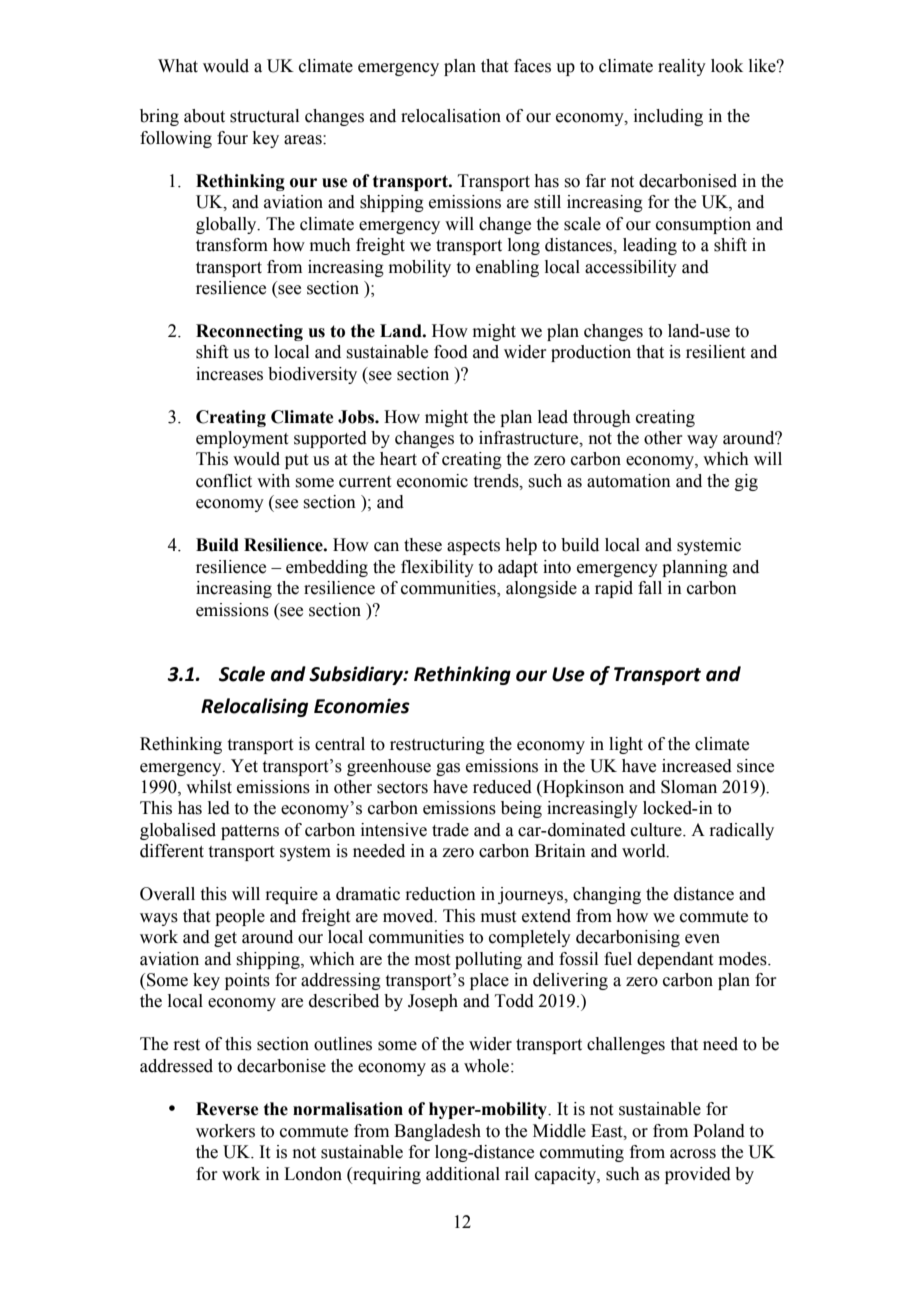 The height and width of the screenshot is (1308, 924). I want to click on Reverse, so click(227, 1109).
